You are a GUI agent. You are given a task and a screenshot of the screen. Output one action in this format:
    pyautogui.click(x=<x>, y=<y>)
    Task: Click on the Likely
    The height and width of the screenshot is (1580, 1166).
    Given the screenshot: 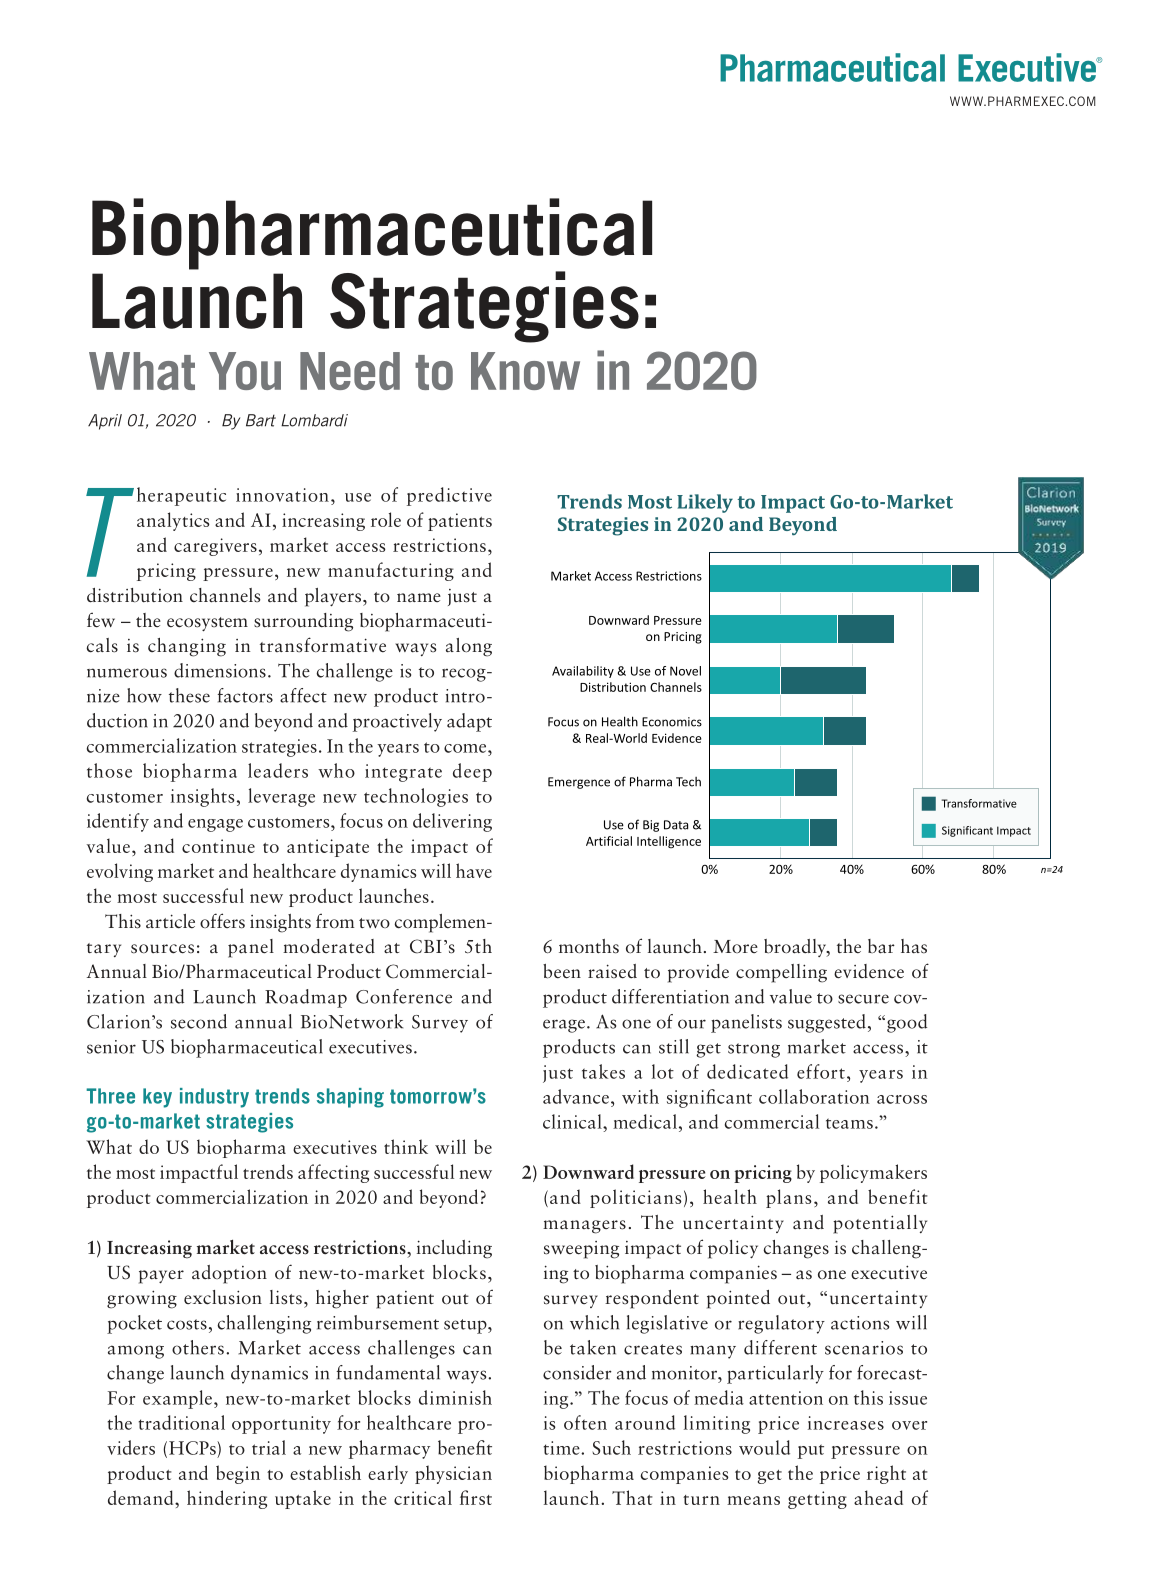 What is the action you would take?
    pyautogui.click(x=705, y=503)
